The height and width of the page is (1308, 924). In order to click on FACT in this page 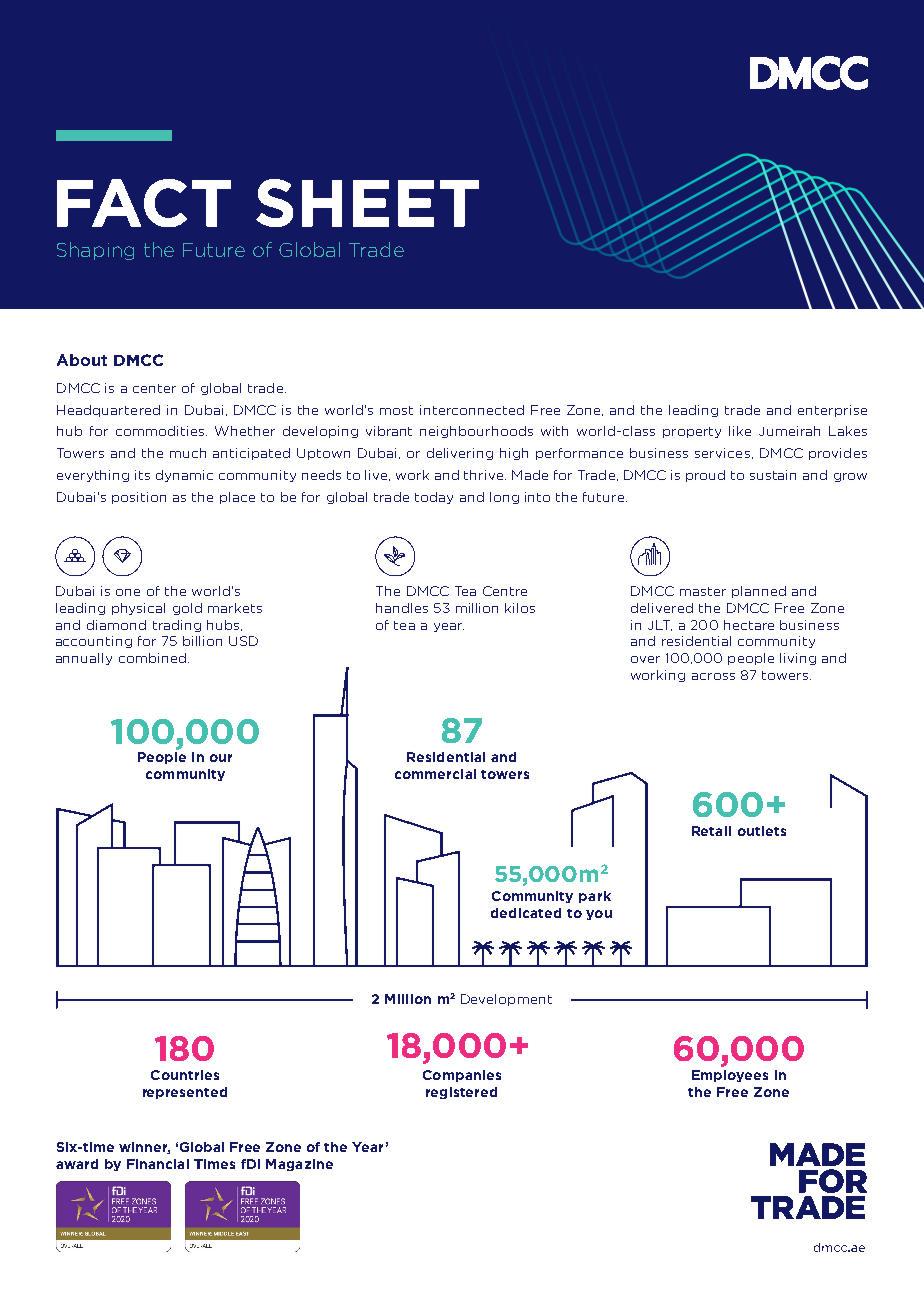, I will do `click(144, 203)`.
